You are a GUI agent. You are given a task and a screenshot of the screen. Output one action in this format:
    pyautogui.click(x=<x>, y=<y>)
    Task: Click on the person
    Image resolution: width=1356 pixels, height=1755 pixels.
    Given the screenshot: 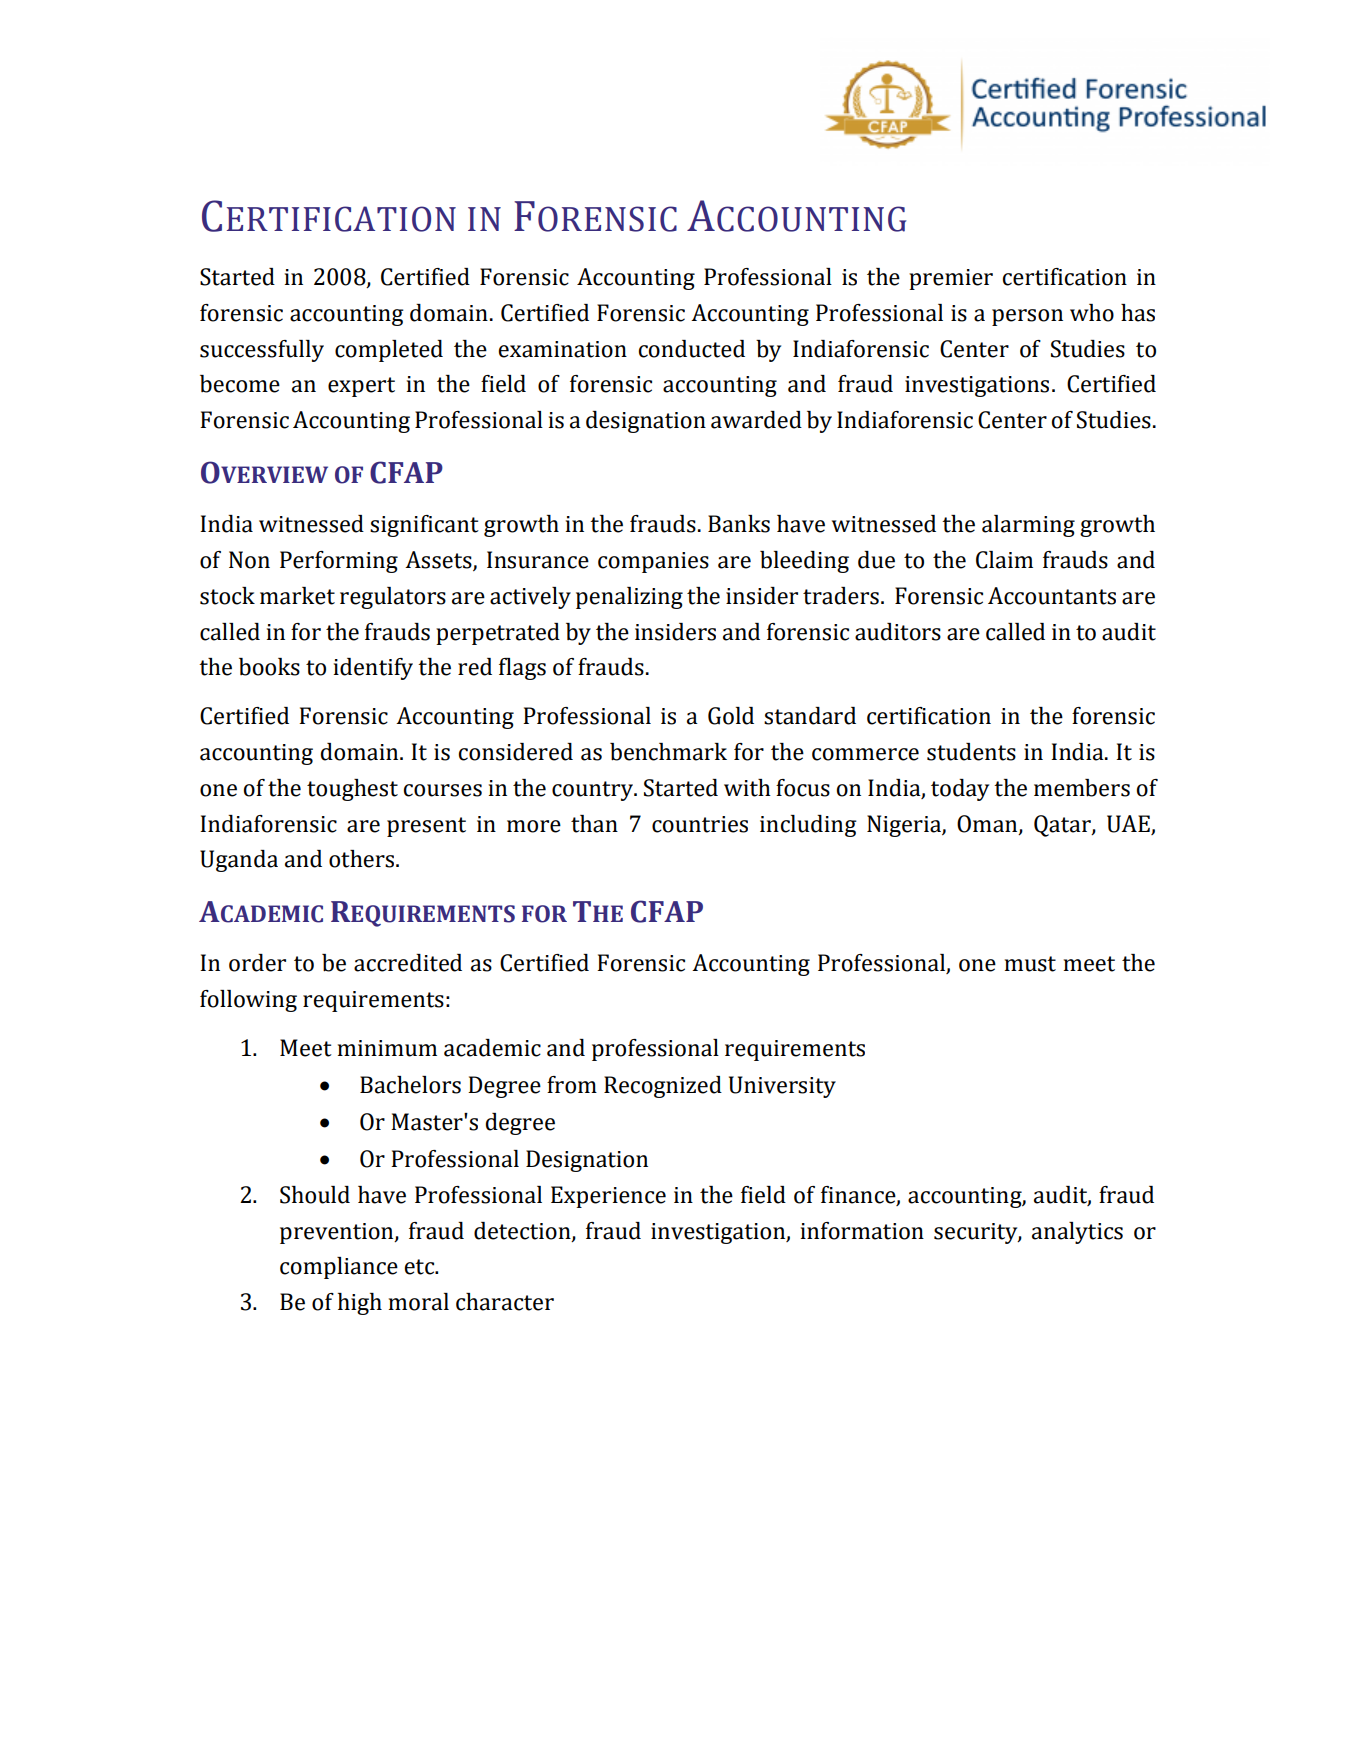 What is the action you would take?
    pyautogui.click(x=1027, y=317)
